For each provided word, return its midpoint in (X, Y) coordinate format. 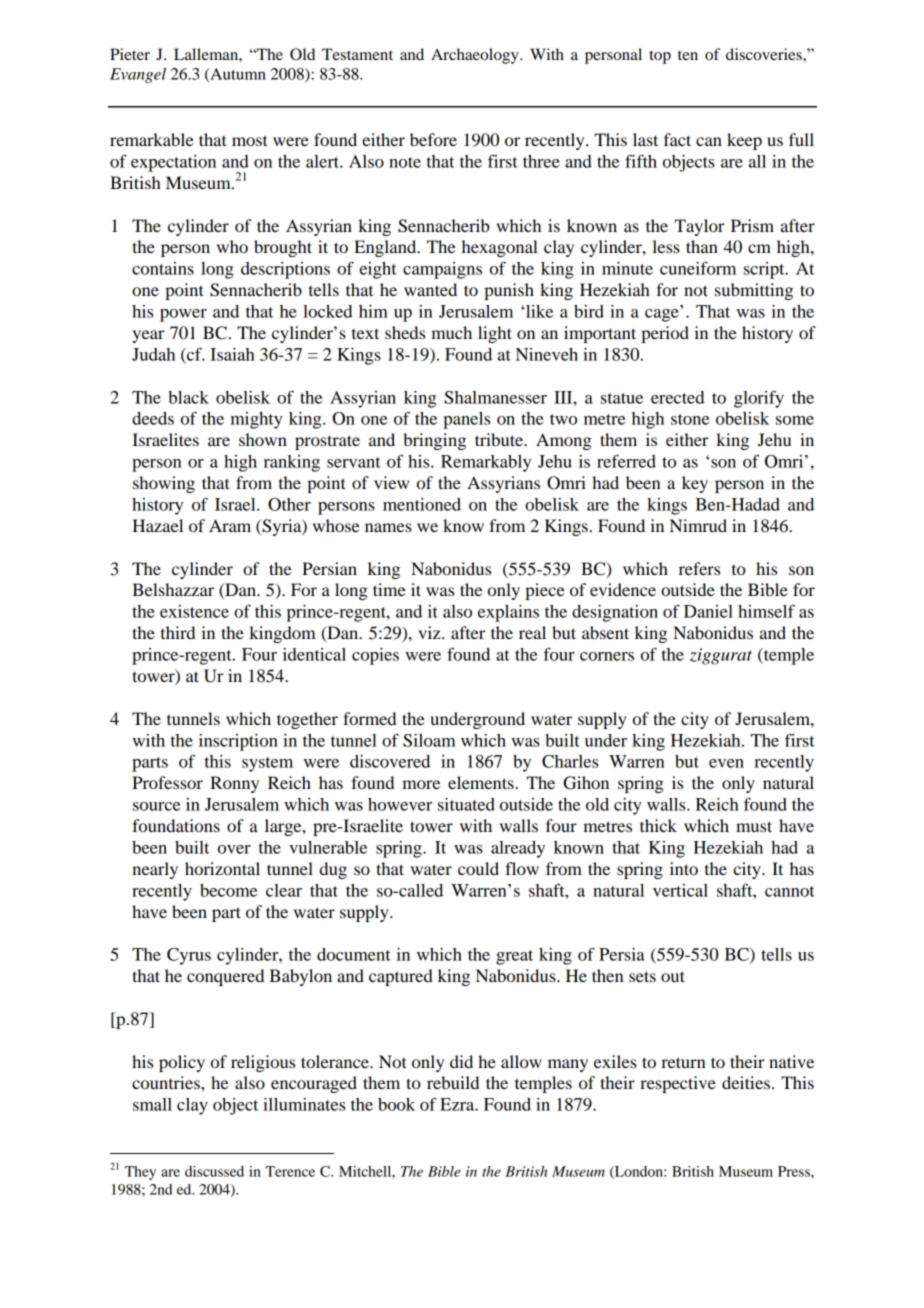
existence (194, 611)
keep (744, 141)
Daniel (708, 611)
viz (430, 632)
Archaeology (476, 56)
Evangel (138, 75)
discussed (214, 1171)
